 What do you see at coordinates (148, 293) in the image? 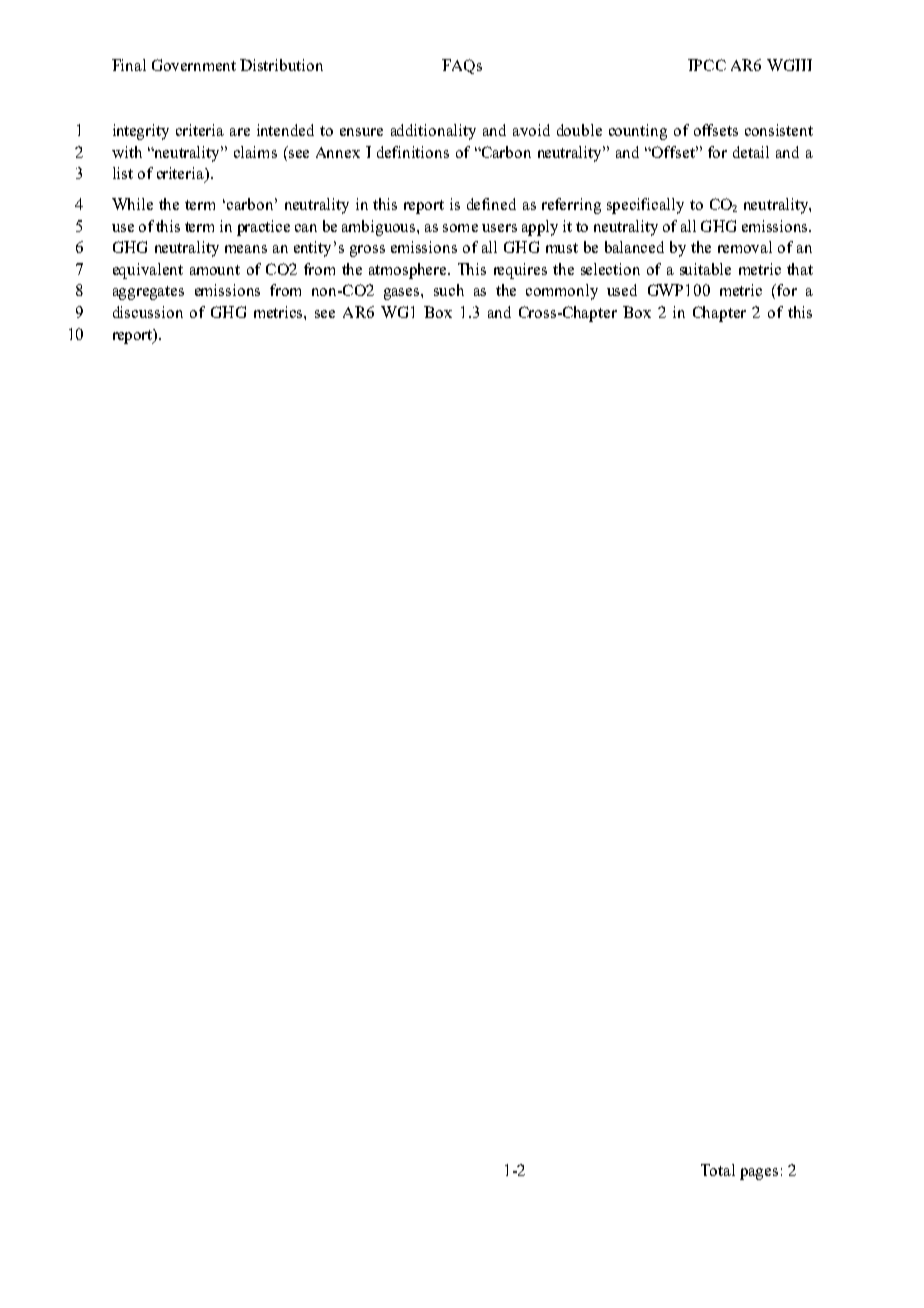
I see `aggregates` at bounding box center [148, 293].
